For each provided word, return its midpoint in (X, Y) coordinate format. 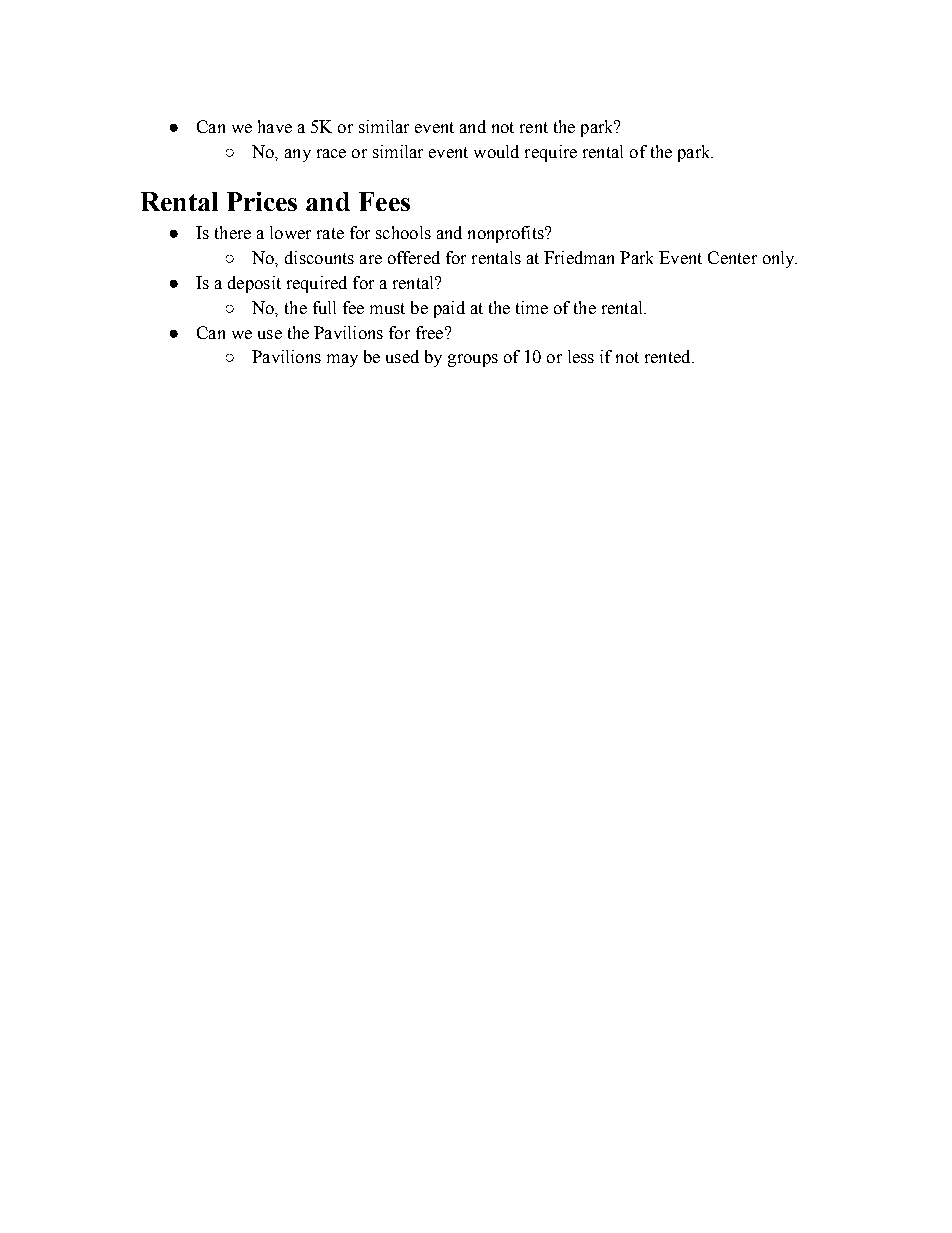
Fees (384, 201)
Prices (262, 201)
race (331, 153)
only (780, 259)
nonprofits (507, 234)
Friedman (579, 257)
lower (290, 232)
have (275, 126)
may (342, 360)
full (324, 307)
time (532, 307)
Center (732, 257)
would (496, 151)
